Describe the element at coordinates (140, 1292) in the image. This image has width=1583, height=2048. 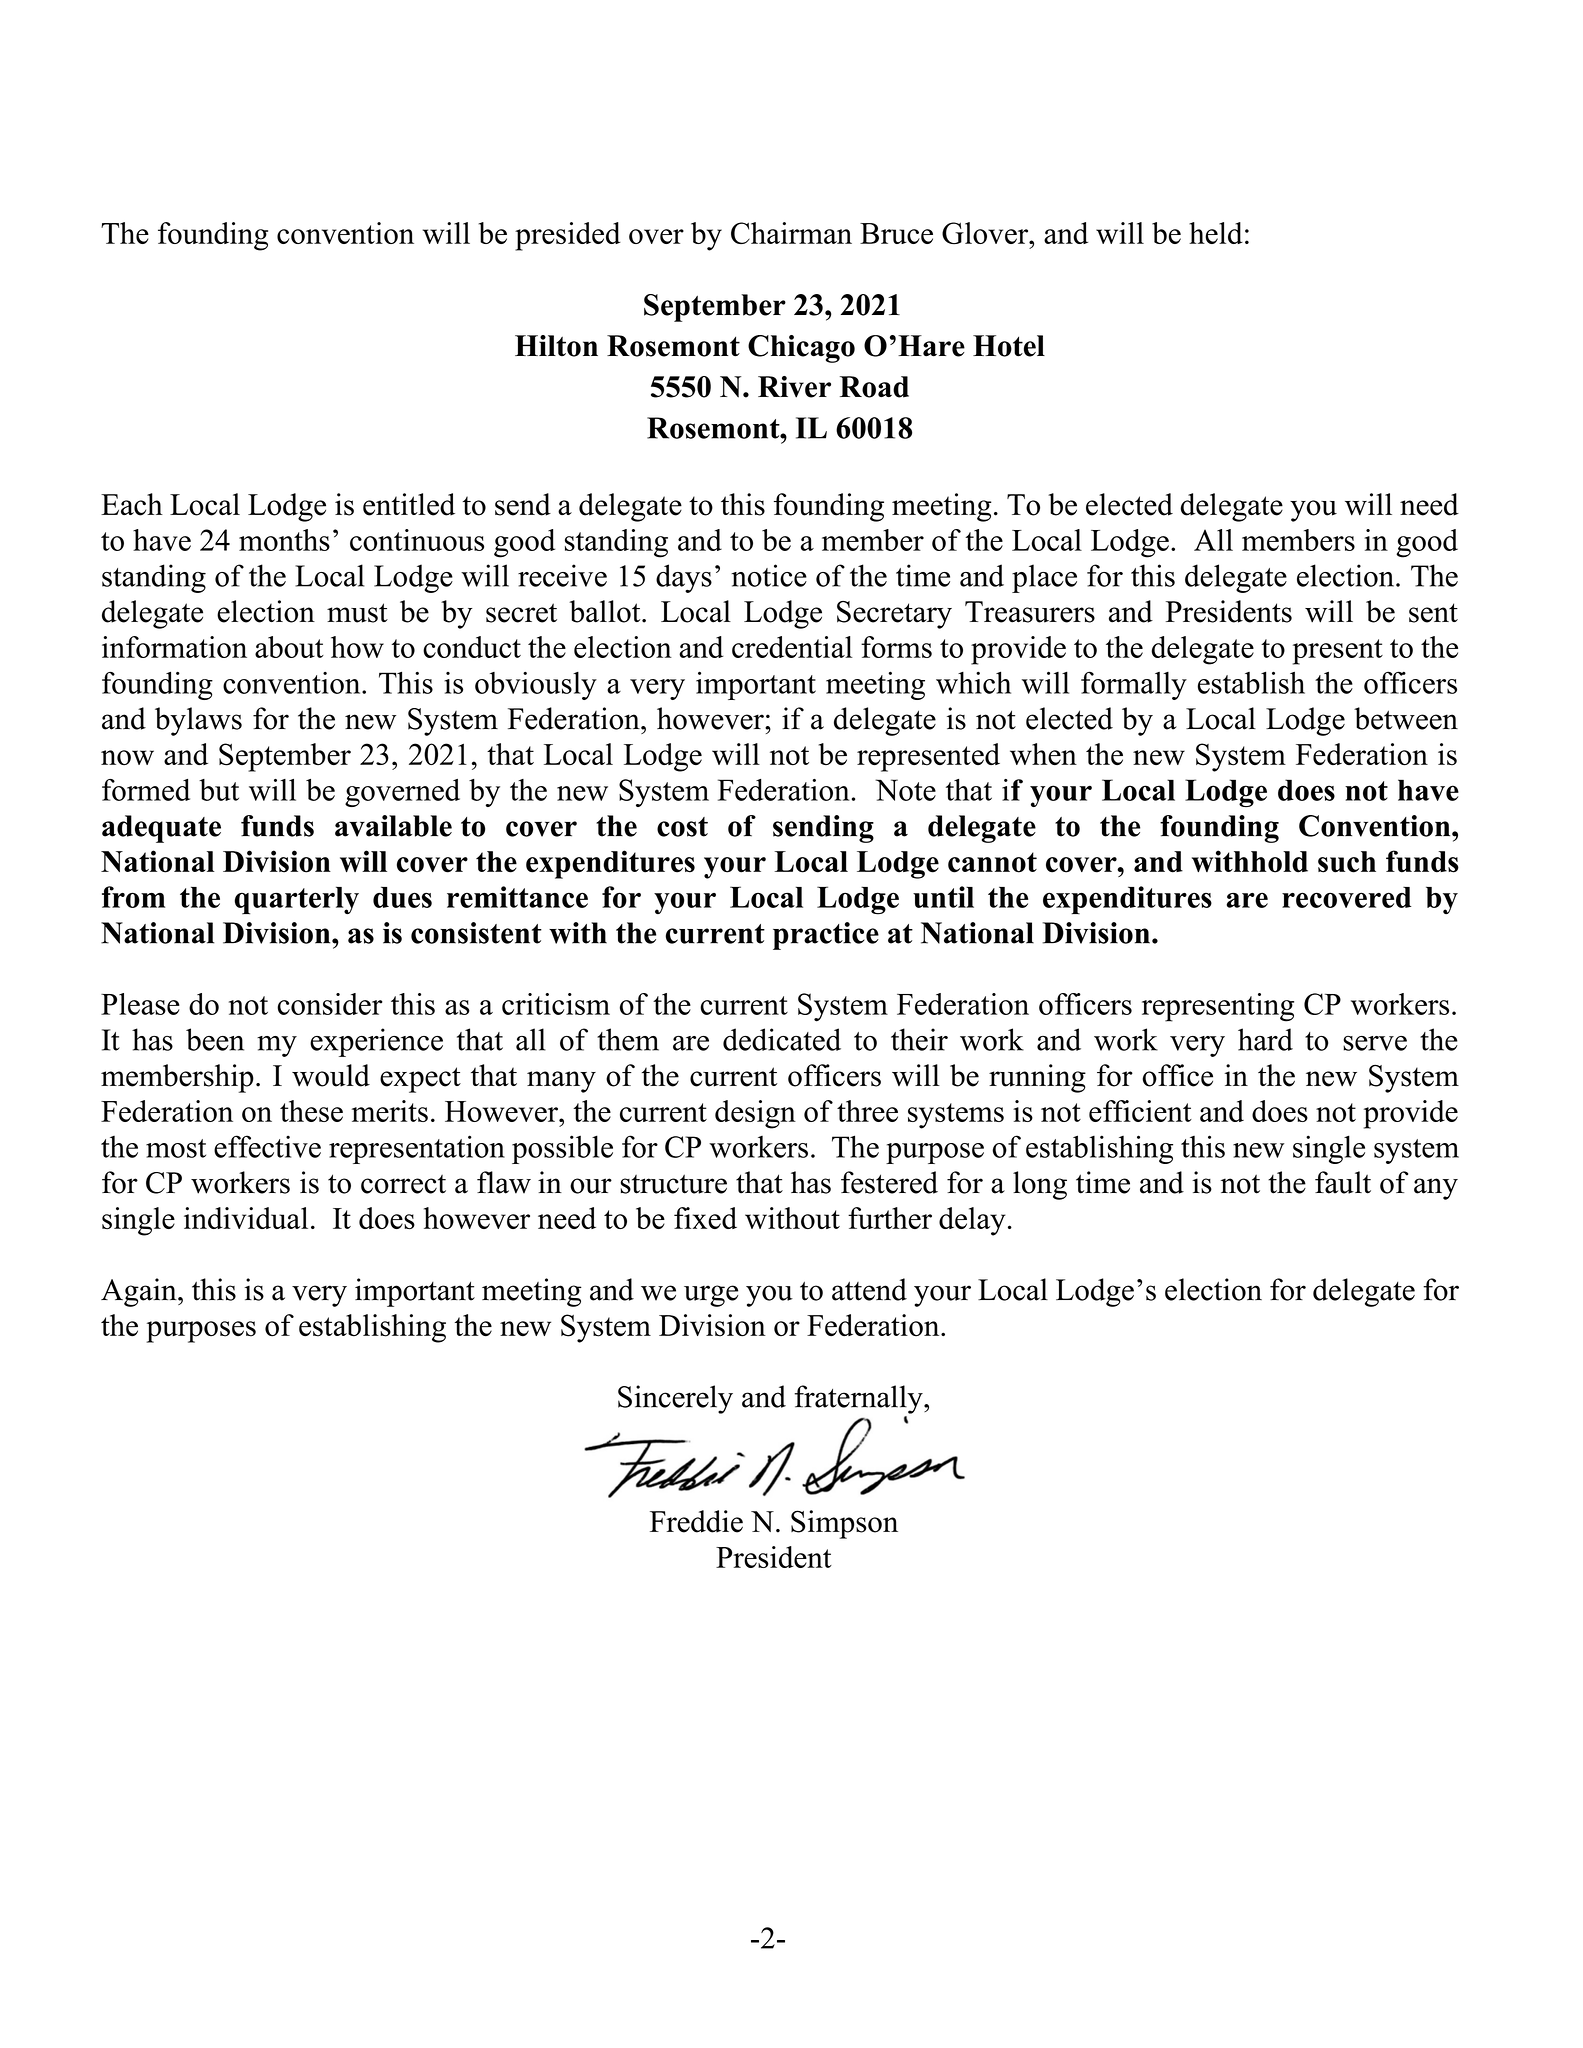
I see `Again` at that location.
